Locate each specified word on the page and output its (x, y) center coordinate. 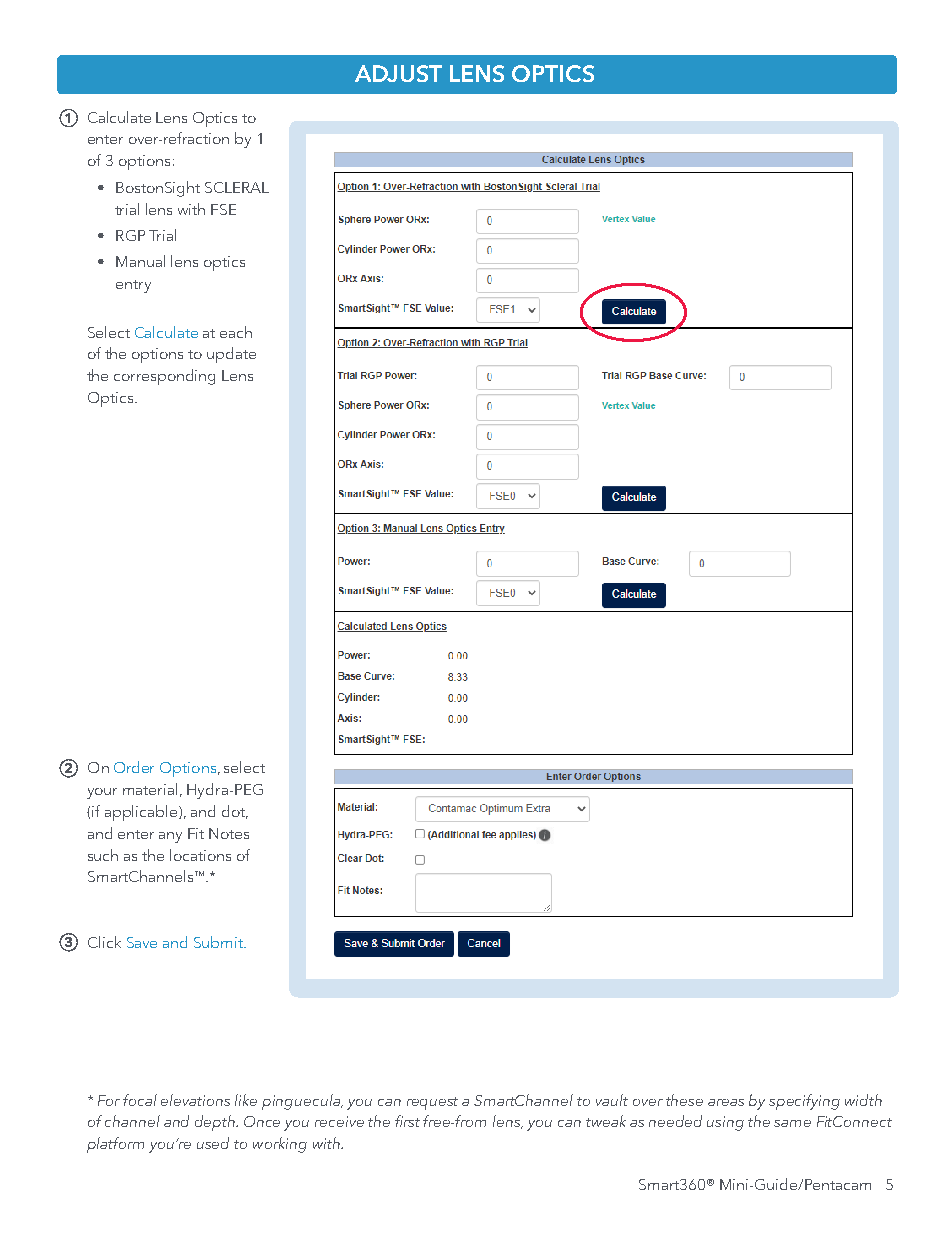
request (432, 1103)
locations (200, 855)
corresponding (164, 377)
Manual (140, 261)
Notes (229, 833)
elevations (195, 1100)
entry (133, 286)
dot (235, 812)
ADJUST (398, 73)
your (102, 793)
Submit (220, 942)
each (236, 332)
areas (726, 1102)
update (231, 355)
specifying (804, 1102)
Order (134, 767)
